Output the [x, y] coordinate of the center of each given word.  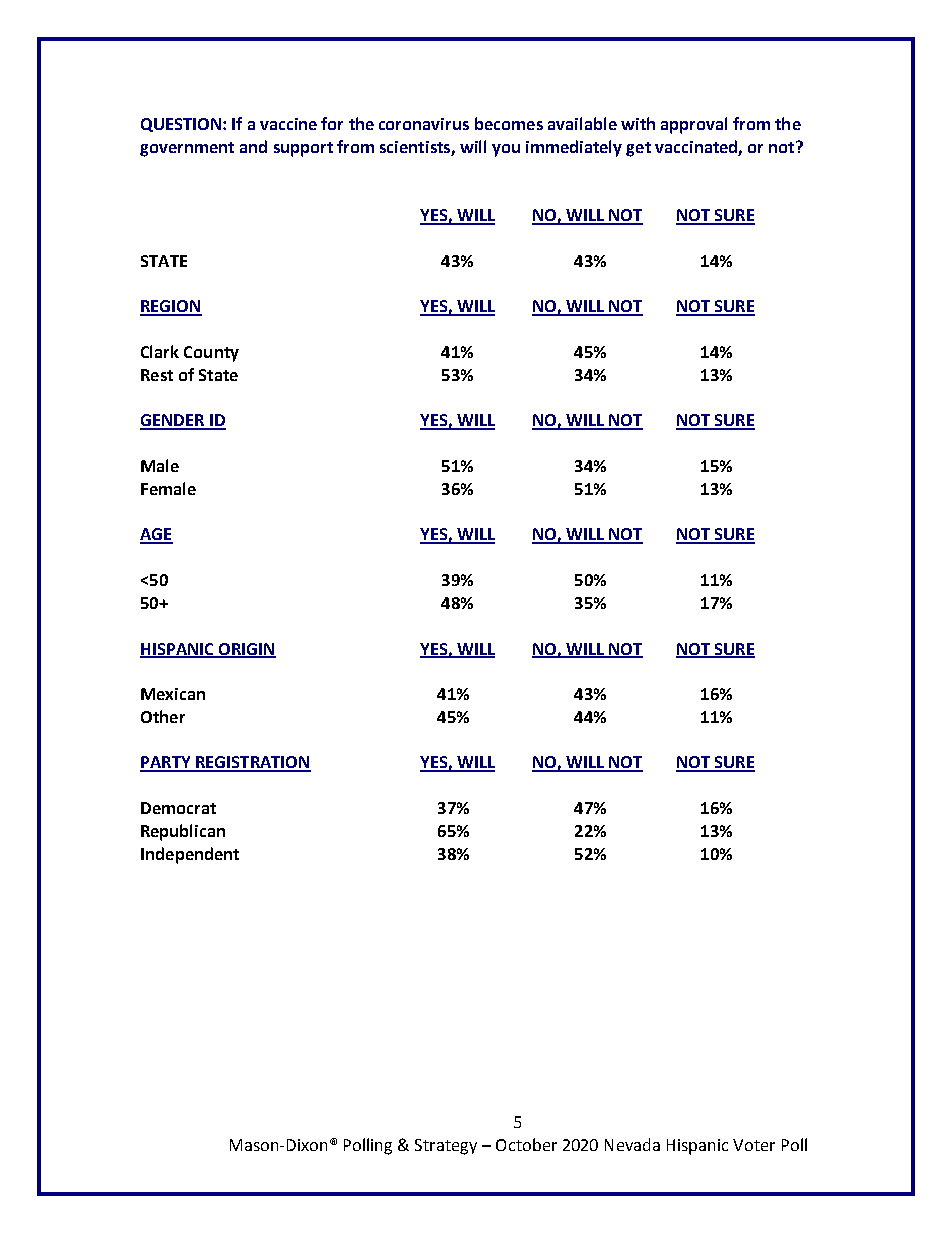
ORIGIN [246, 650]
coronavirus [424, 124]
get [638, 149]
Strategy [446, 1147]
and [253, 146]
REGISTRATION [252, 763]
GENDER [173, 421]
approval [694, 125]
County [211, 354]
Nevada [632, 1144]
